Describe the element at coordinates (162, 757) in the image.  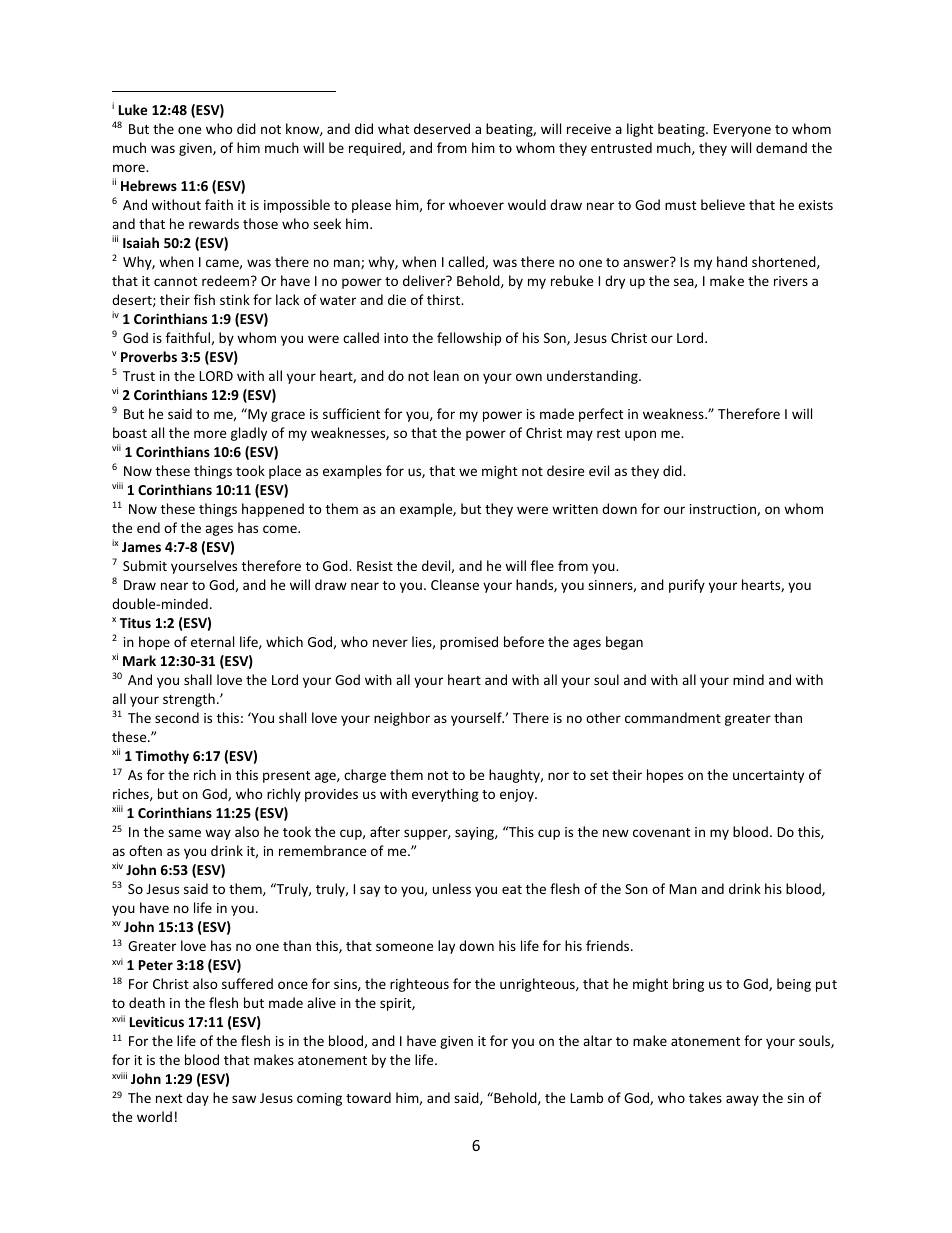
I see `Timothy` at that location.
